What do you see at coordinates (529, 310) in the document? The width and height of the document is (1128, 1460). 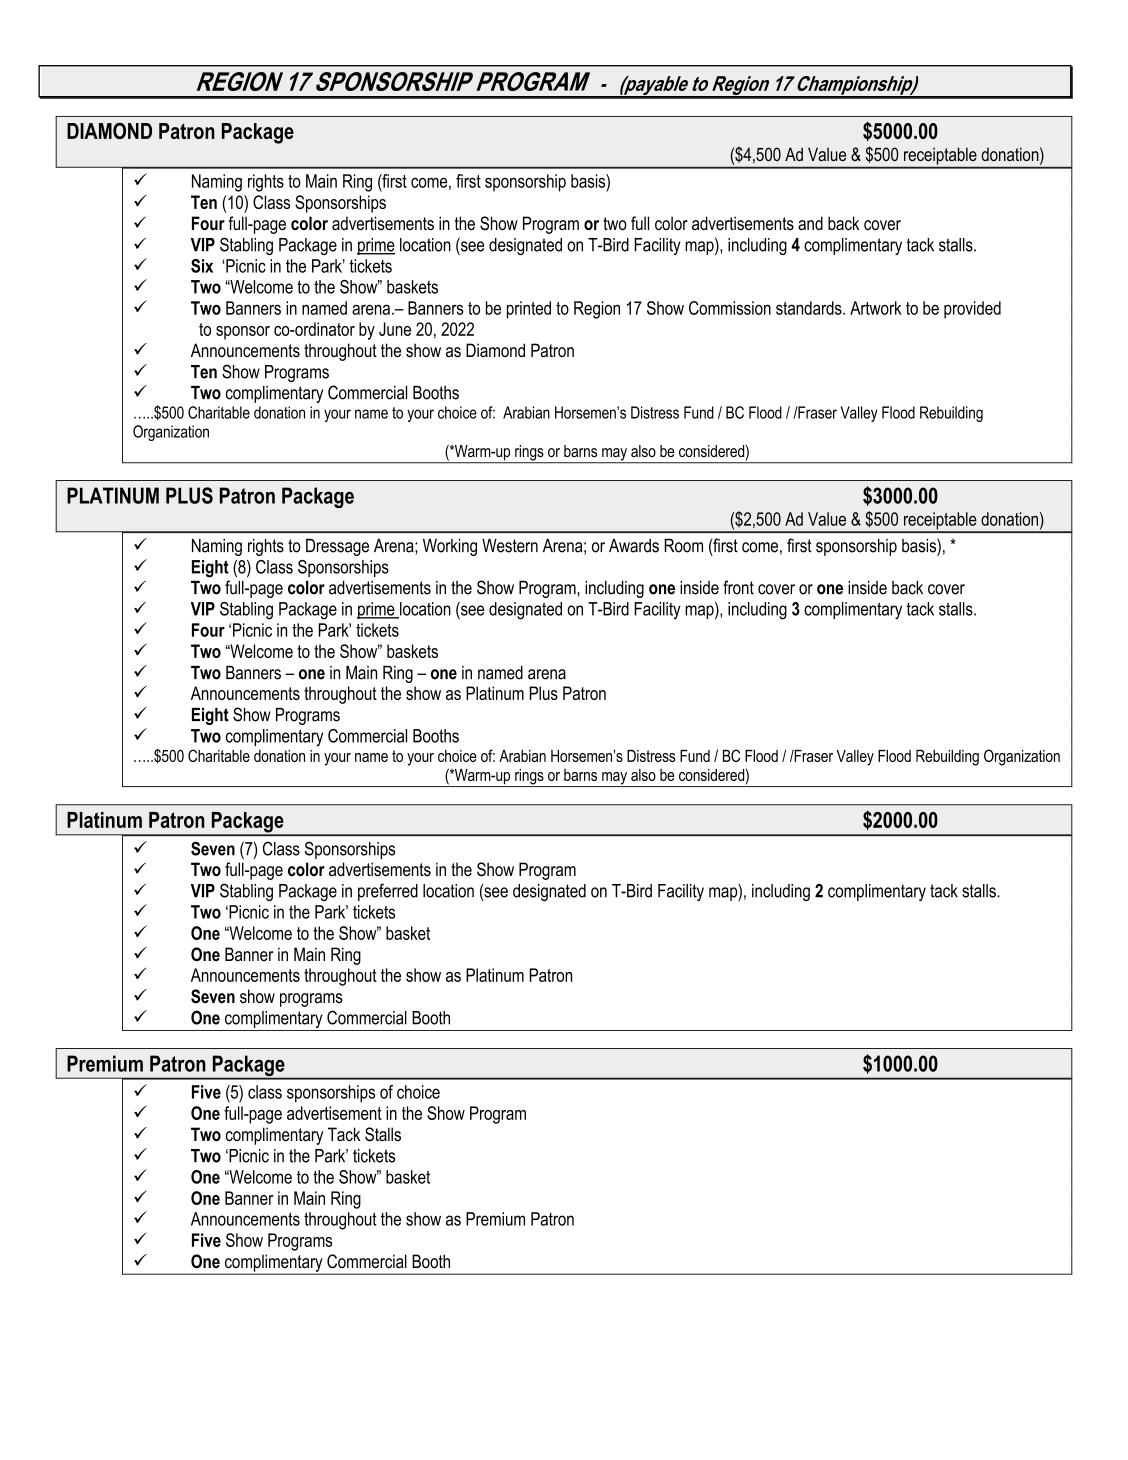 I see `printed` at bounding box center [529, 310].
